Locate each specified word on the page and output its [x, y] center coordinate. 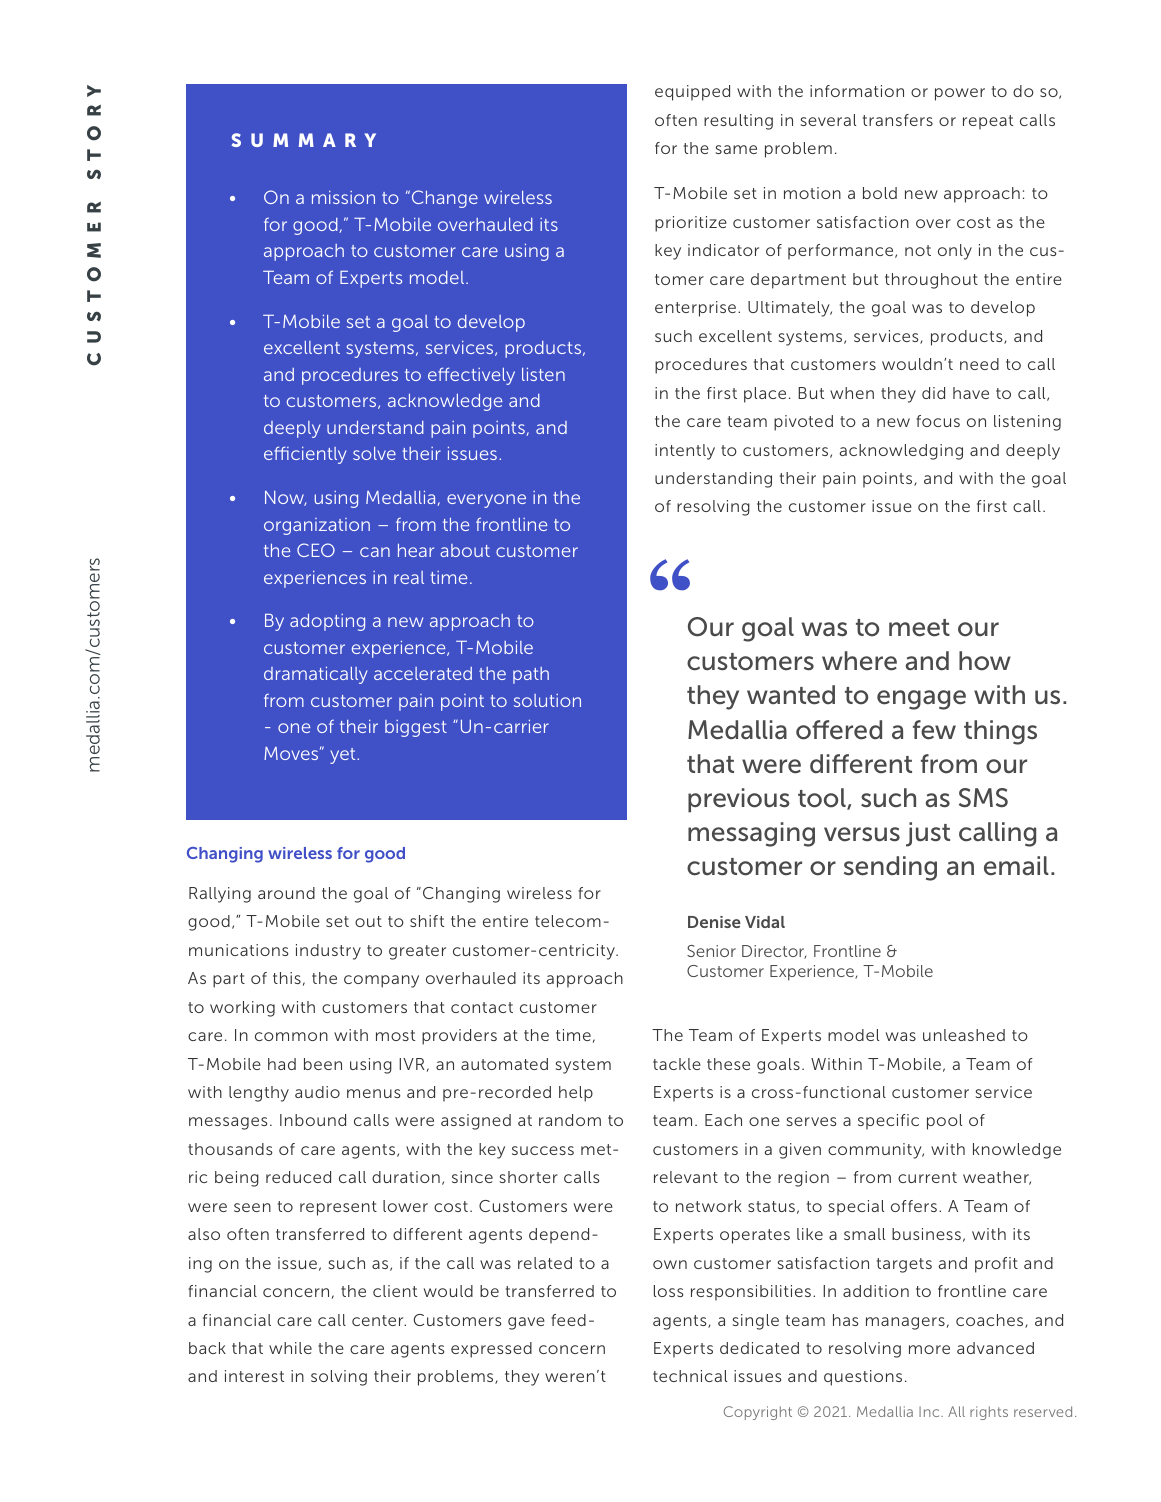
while [290, 1348]
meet [919, 628]
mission [343, 197]
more [929, 1349]
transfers [898, 120]
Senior [711, 951]
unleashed [964, 1035]
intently [685, 452]
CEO [316, 550]
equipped [692, 93]
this [287, 978]
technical [690, 1376]
